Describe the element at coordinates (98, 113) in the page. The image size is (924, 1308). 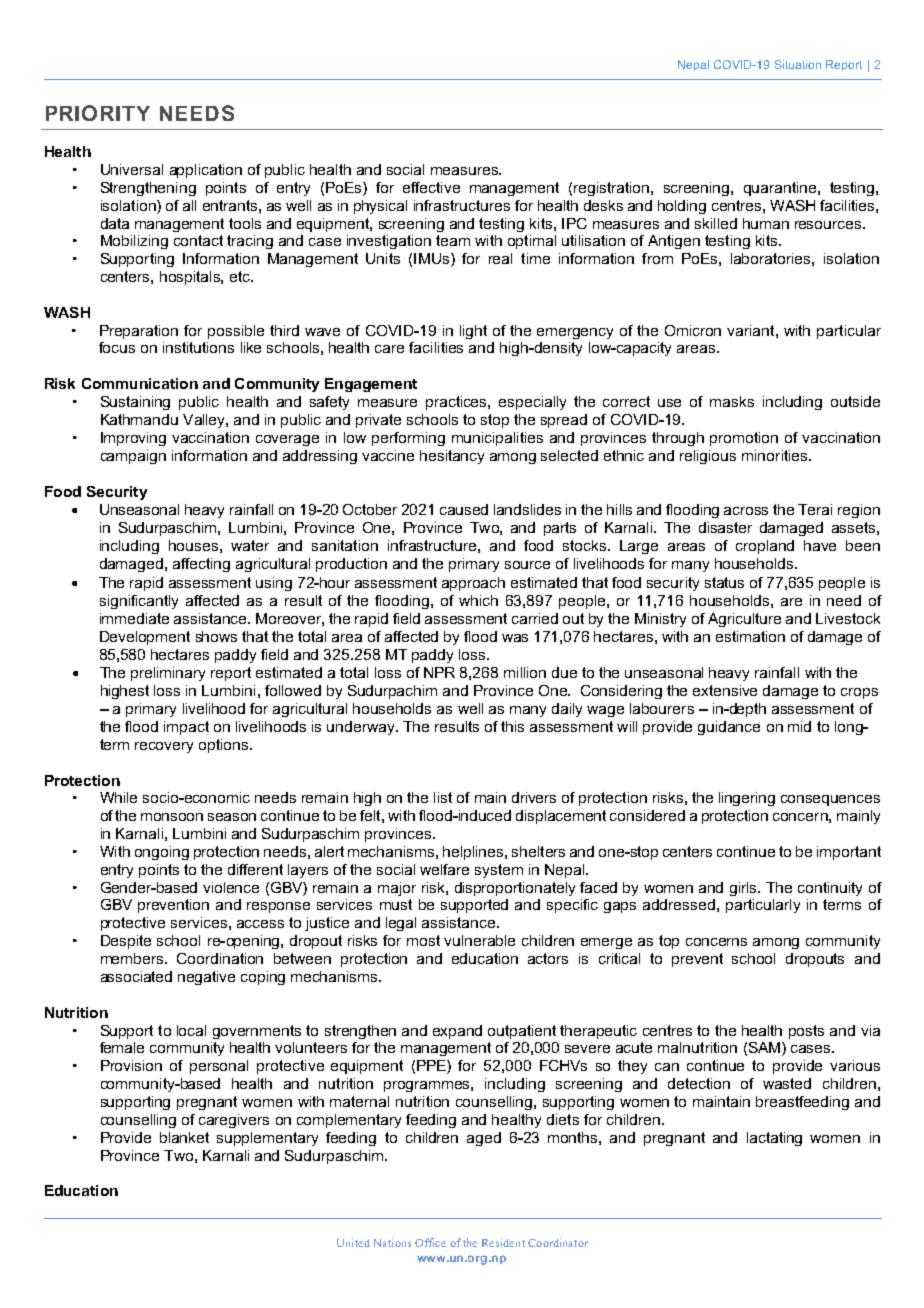
I see `PRIORITY` at that location.
